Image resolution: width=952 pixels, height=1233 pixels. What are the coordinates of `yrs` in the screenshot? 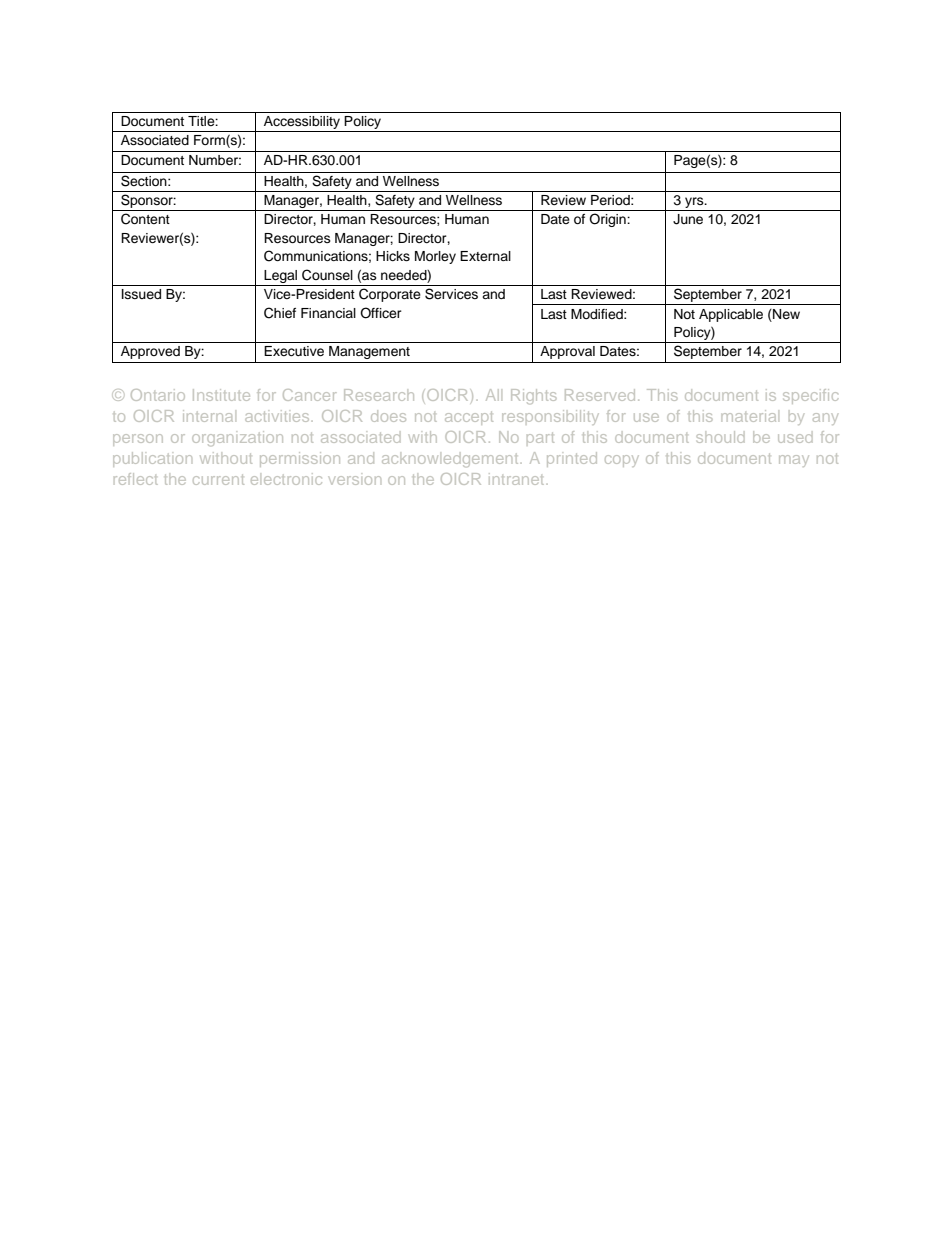 It's located at (695, 202).
